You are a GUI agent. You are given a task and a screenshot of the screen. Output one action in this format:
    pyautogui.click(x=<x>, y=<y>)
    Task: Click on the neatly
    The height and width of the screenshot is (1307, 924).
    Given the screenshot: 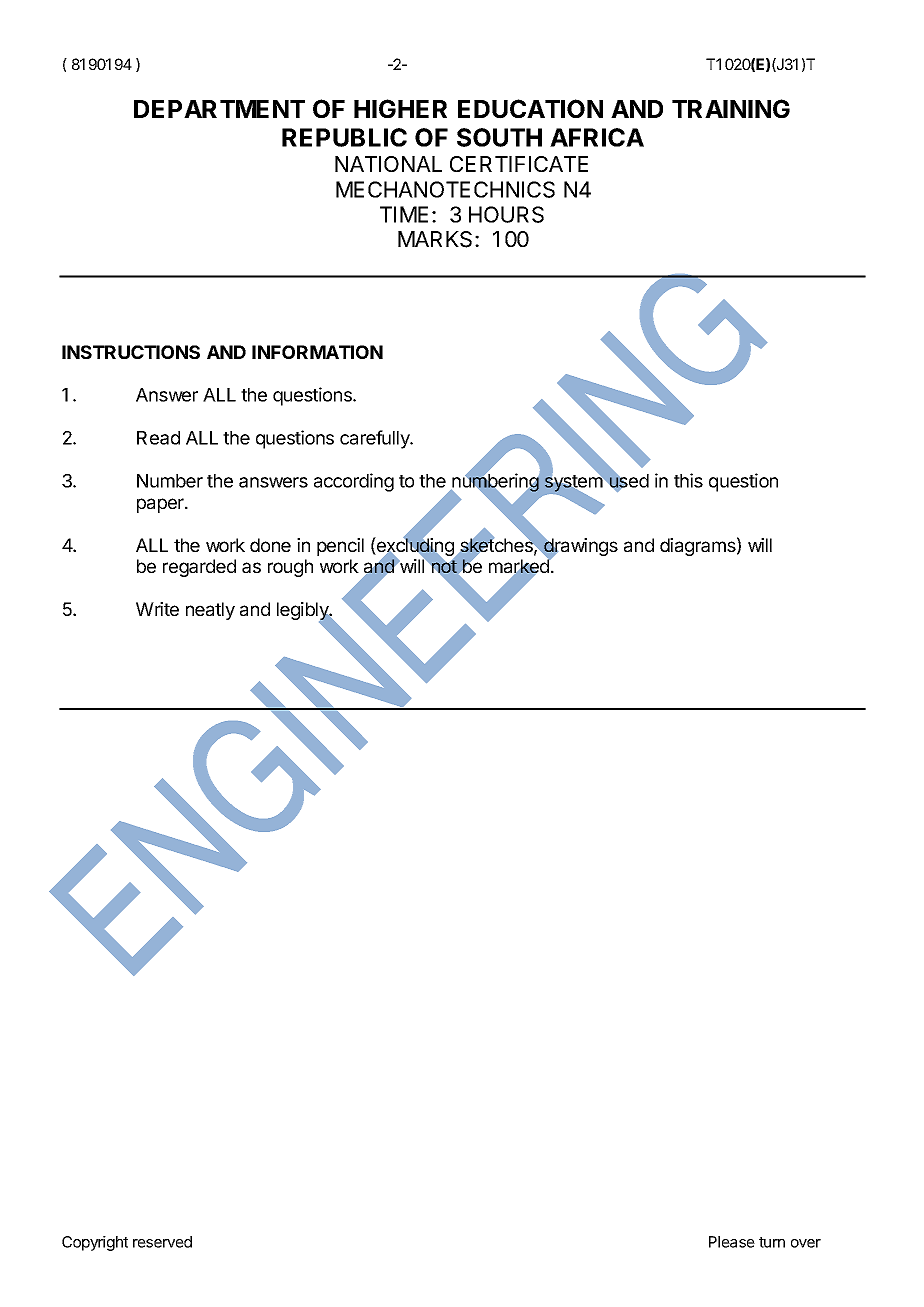 What is the action you would take?
    pyautogui.click(x=210, y=611)
